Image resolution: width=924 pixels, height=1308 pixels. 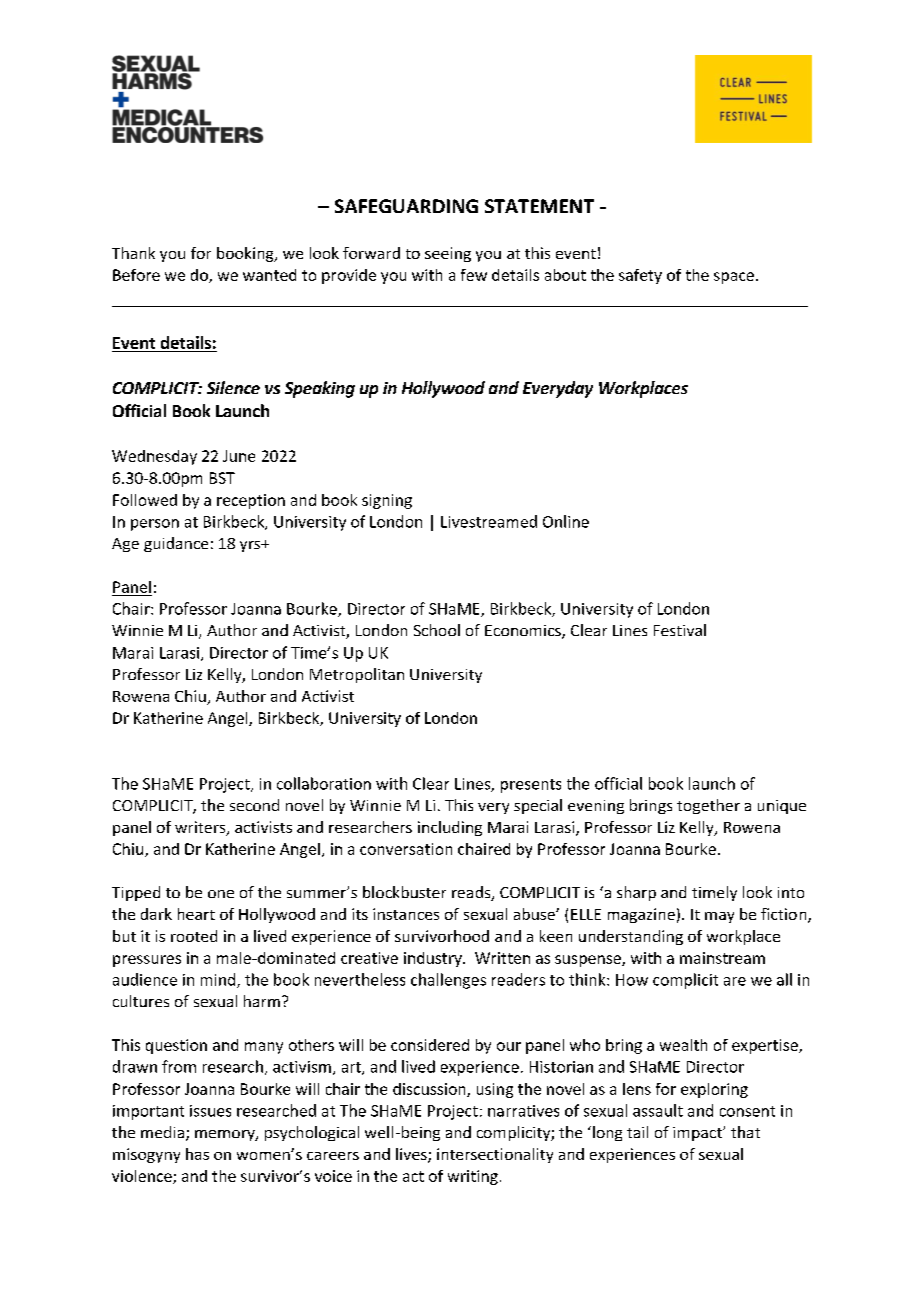 What do you see at coordinates (495, 1155) in the screenshot?
I see `intersectionality` at bounding box center [495, 1155].
